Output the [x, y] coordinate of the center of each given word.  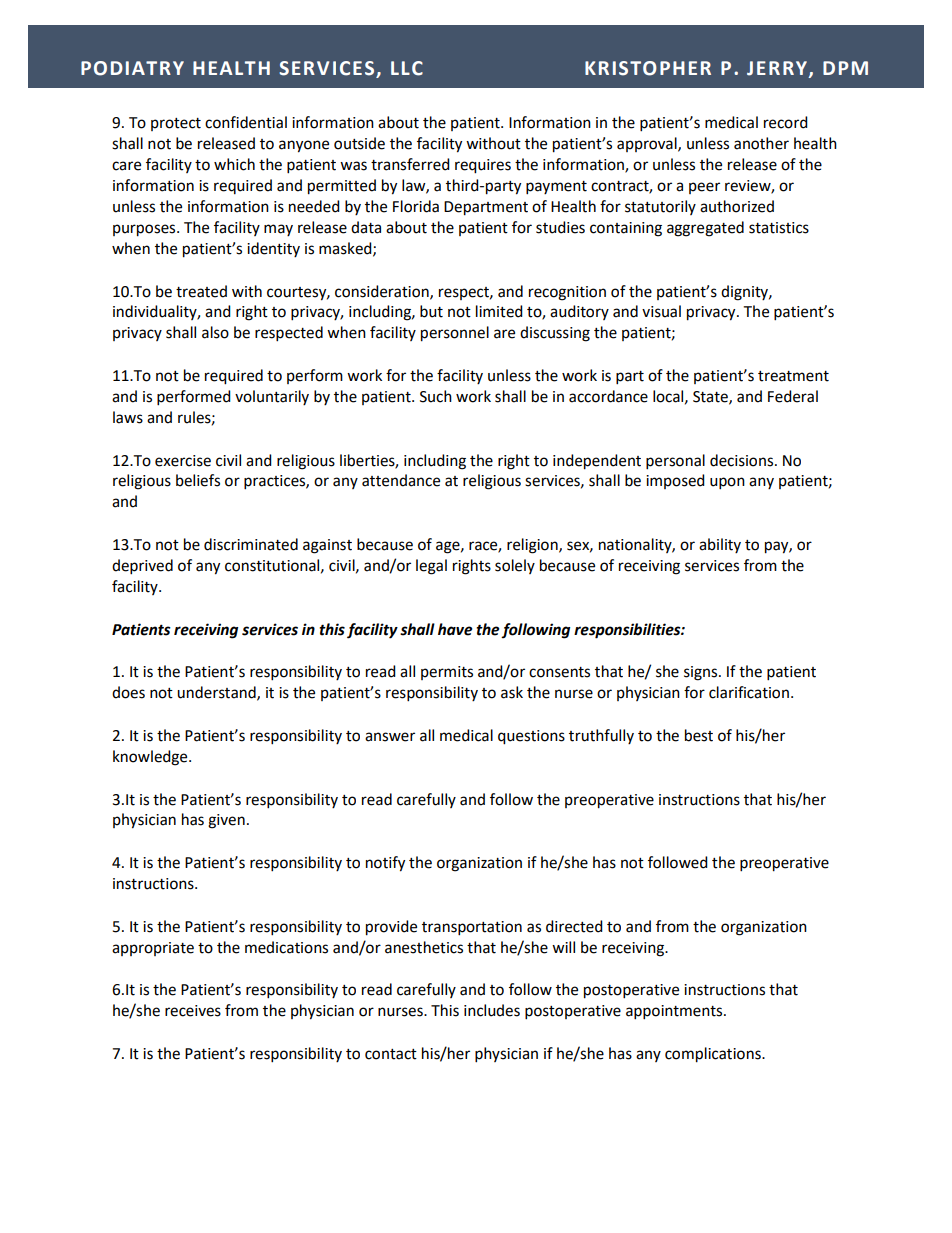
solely [515, 566]
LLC [407, 68]
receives [193, 1011]
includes [492, 1010]
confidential [246, 122]
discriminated [251, 544]
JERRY [778, 69]
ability [720, 545]
